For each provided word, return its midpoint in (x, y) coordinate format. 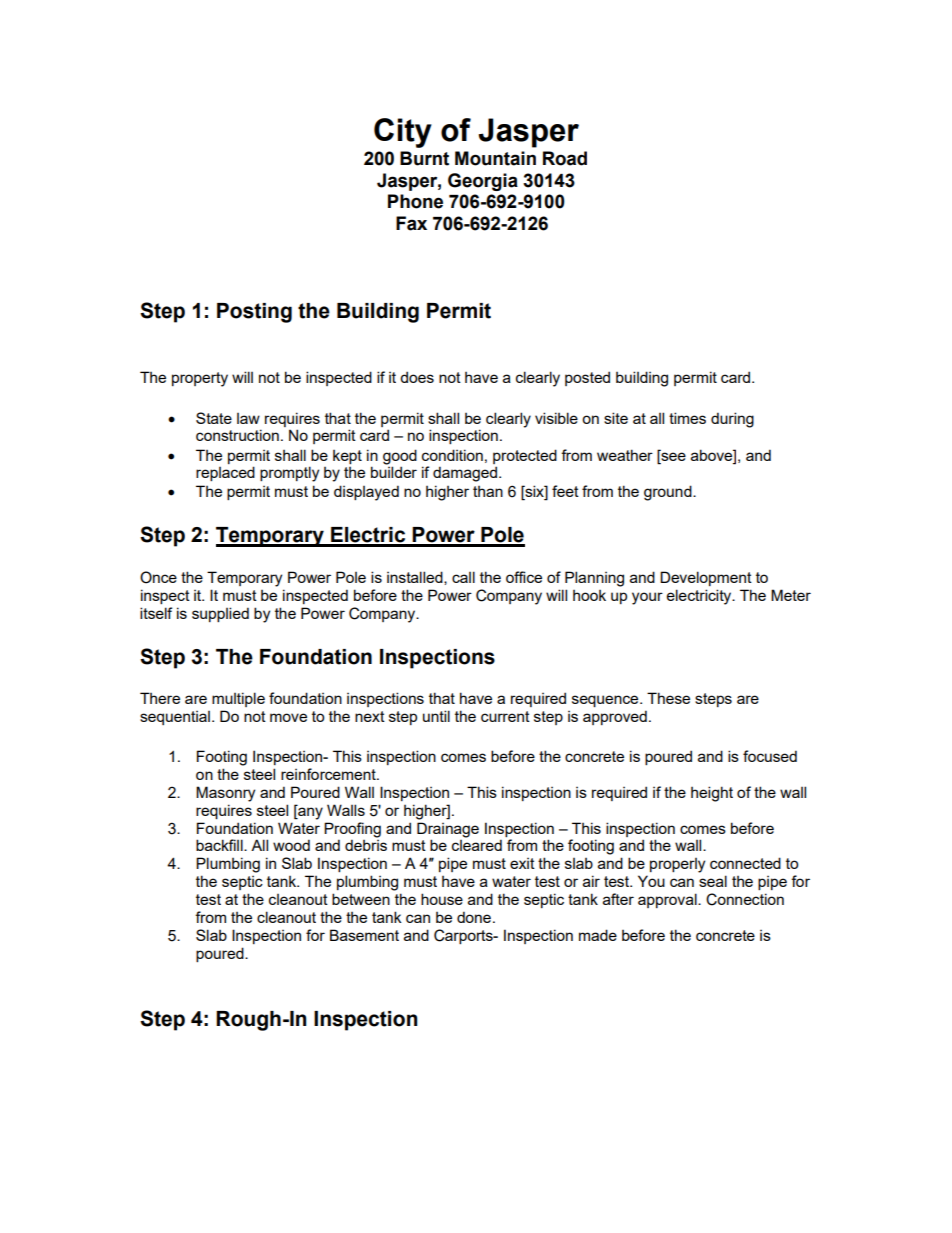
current (505, 716)
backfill (220, 845)
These (668, 698)
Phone (415, 201)
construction (237, 435)
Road (565, 158)
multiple (238, 699)
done (474, 917)
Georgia (483, 182)
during (732, 420)
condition (452, 455)
